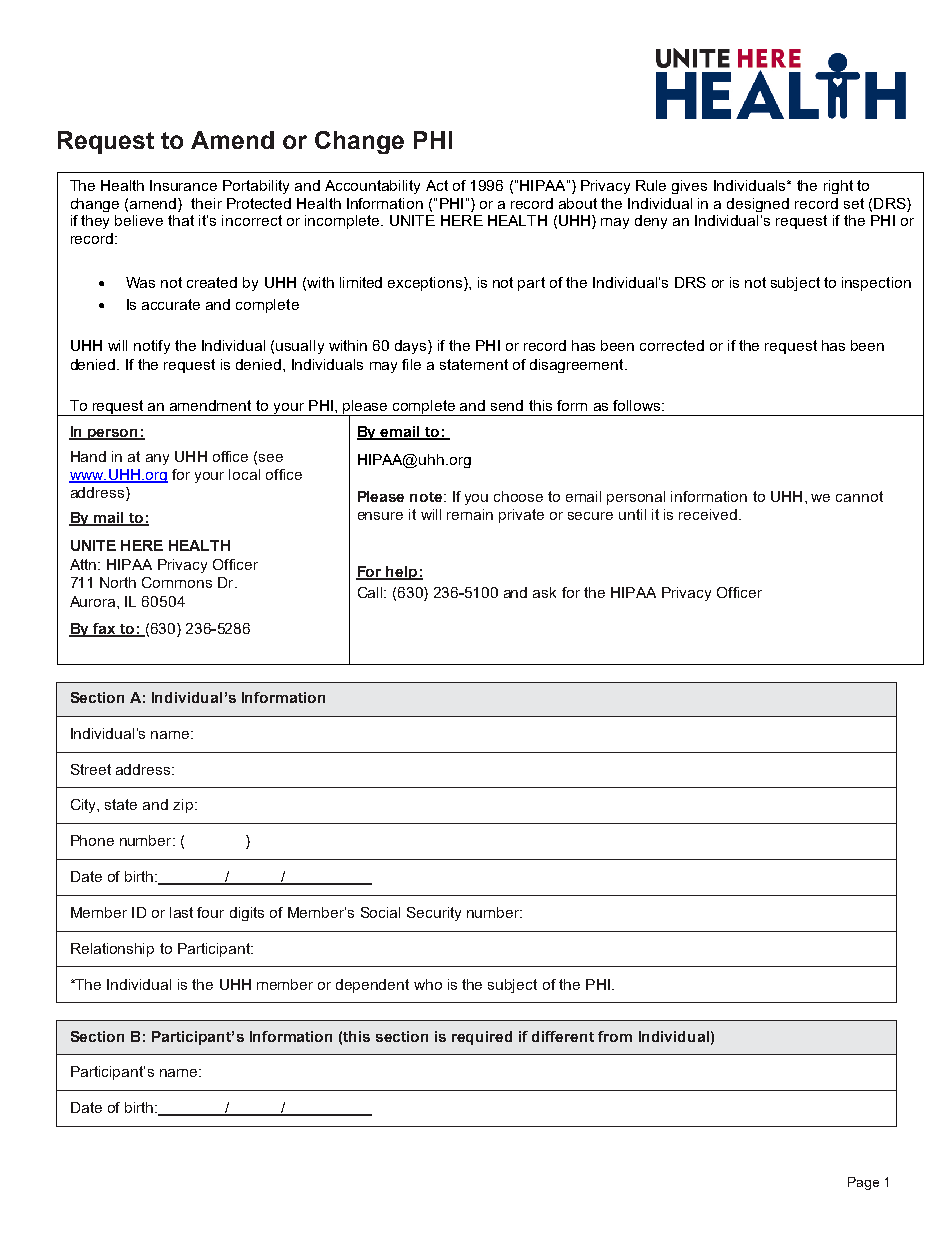 Image resolution: width=952 pixels, height=1233 pixels. Describe the element at coordinates (434, 914) in the image. I see `Security` at that location.
